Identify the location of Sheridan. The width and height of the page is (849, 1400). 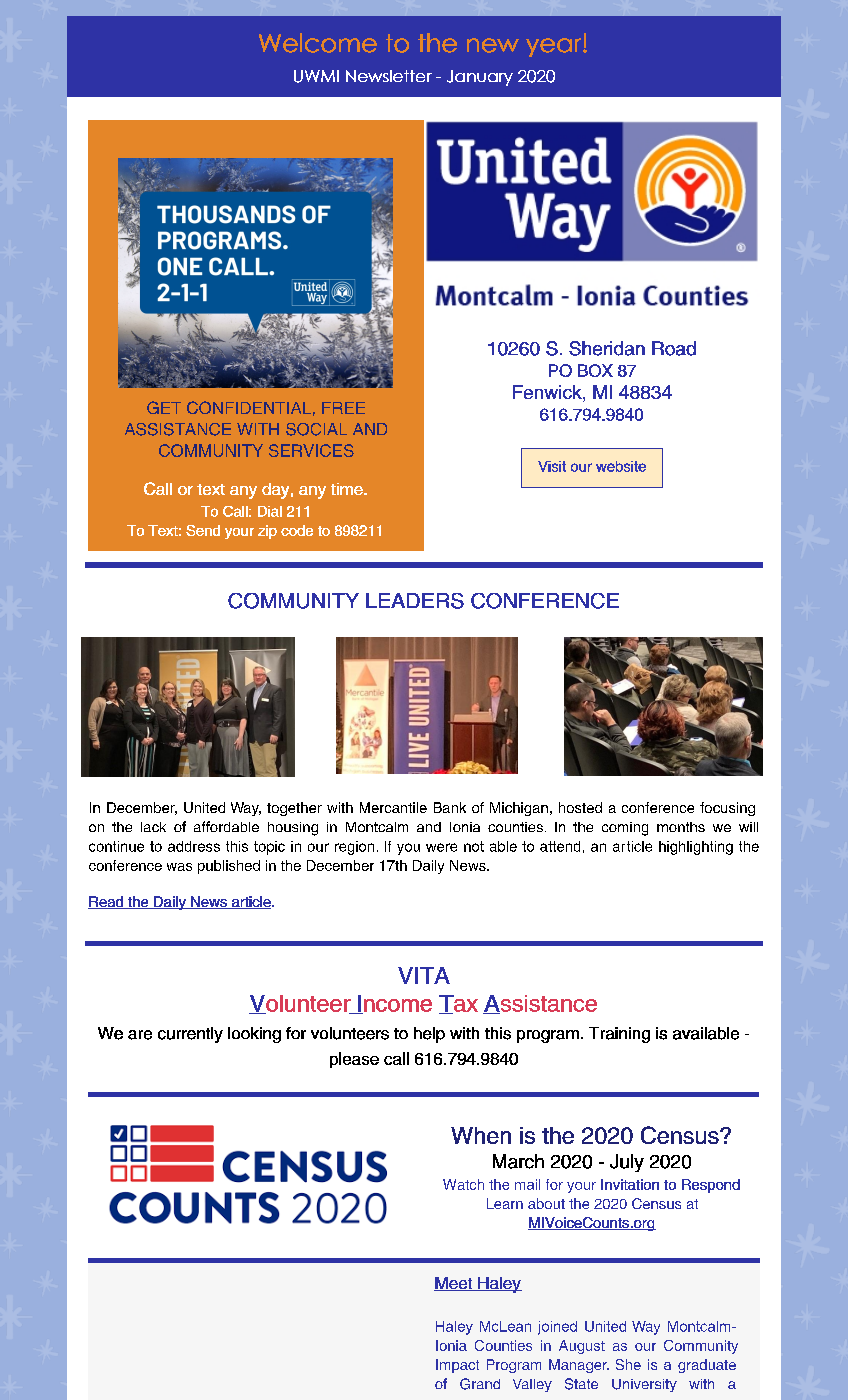
(607, 348).
